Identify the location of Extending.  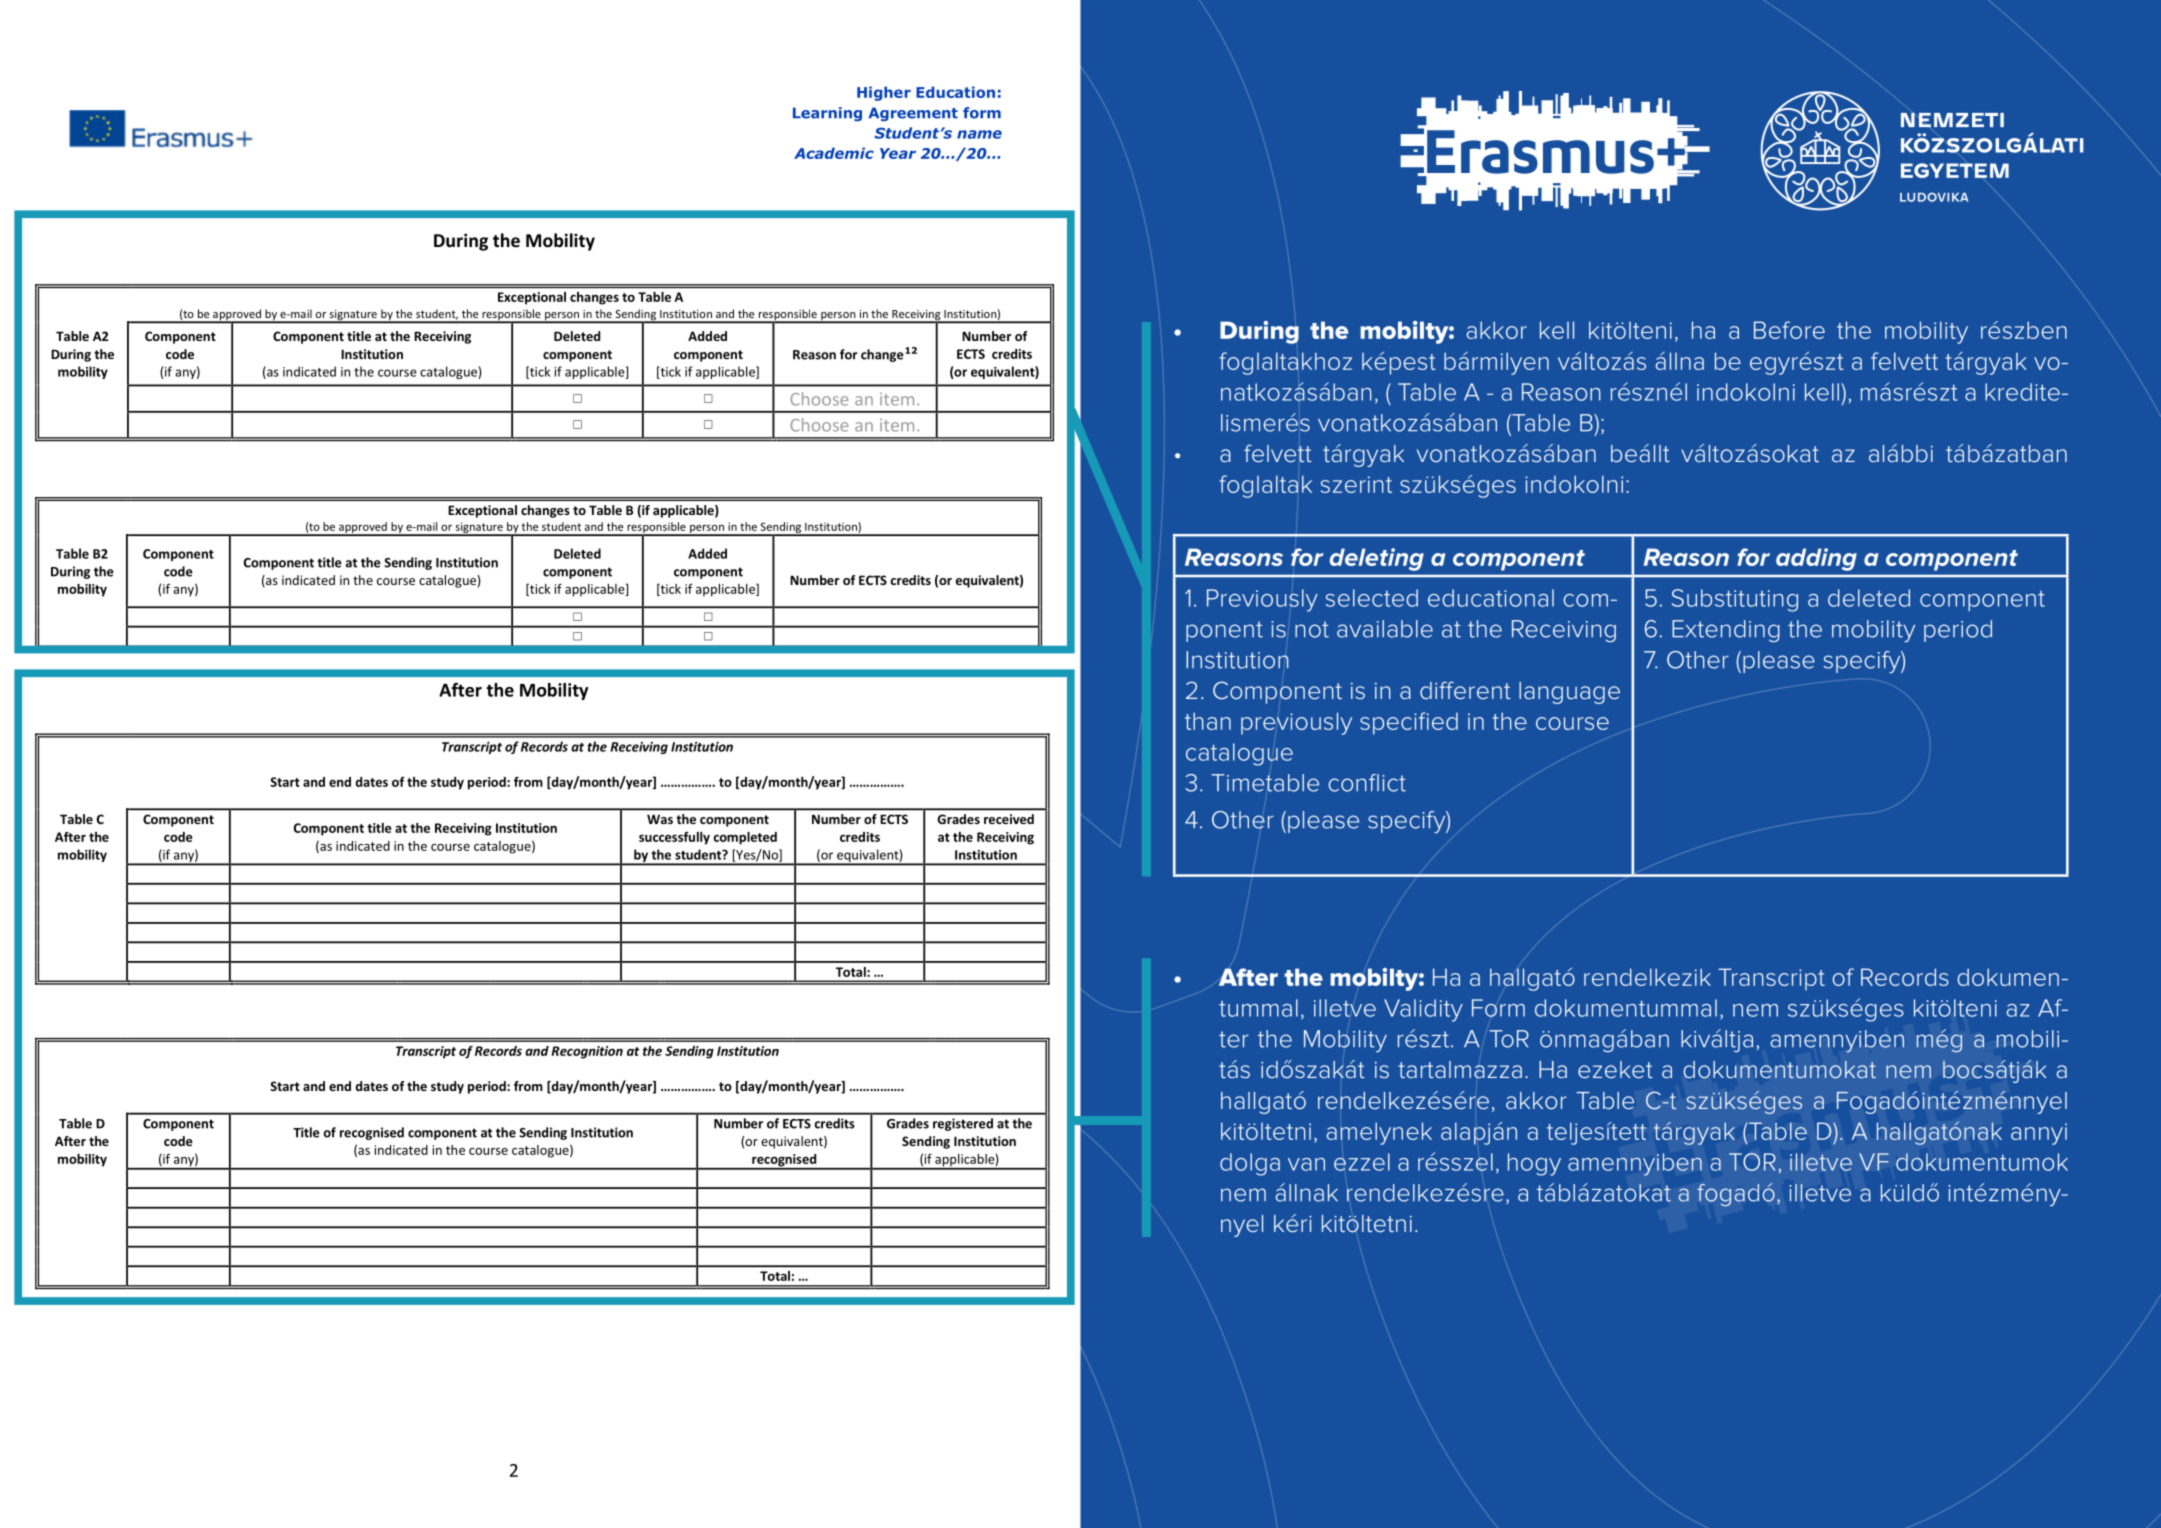
(1726, 631).
